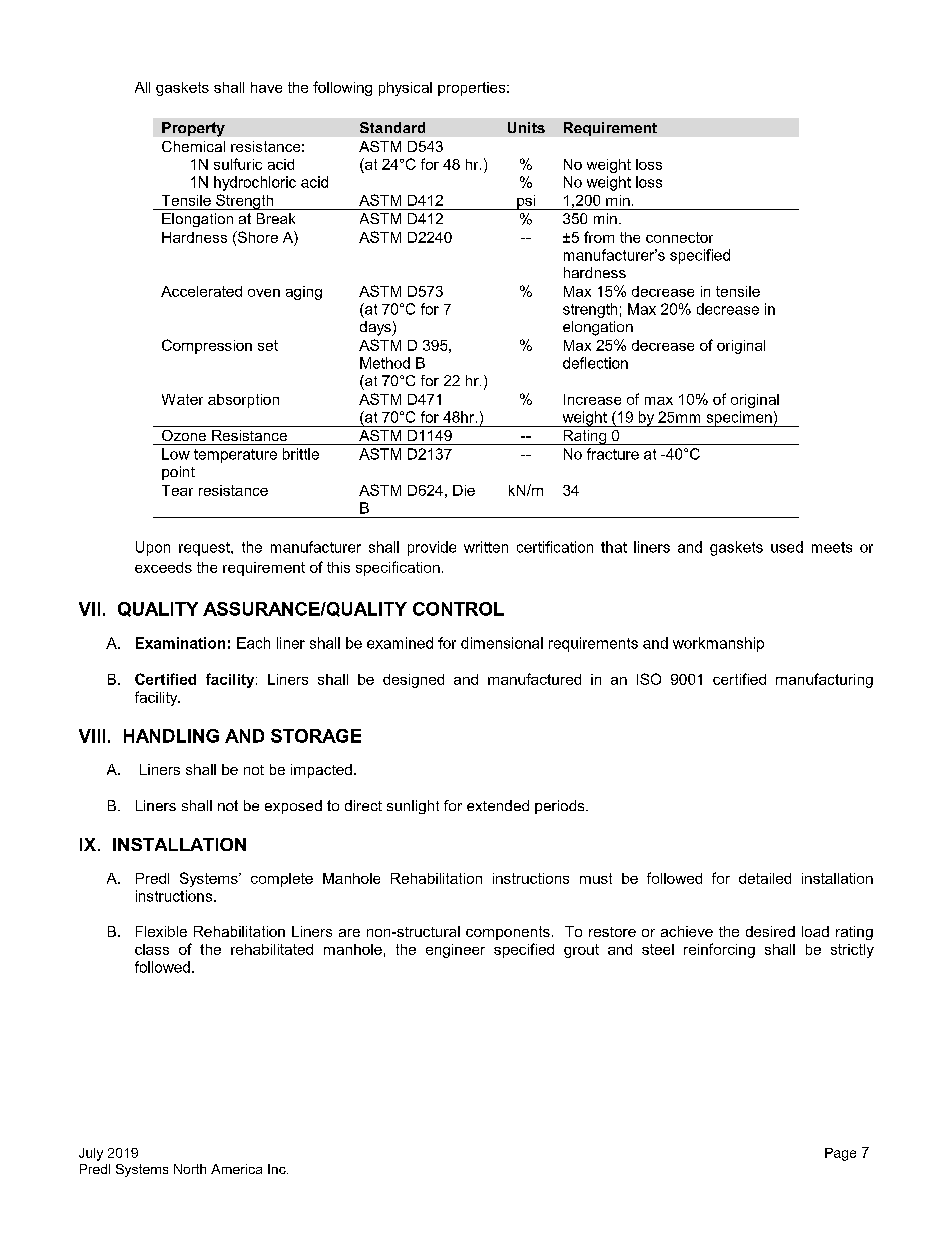  Describe the element at coordinates (526, 127) in the page. I see `Units` at that location.
